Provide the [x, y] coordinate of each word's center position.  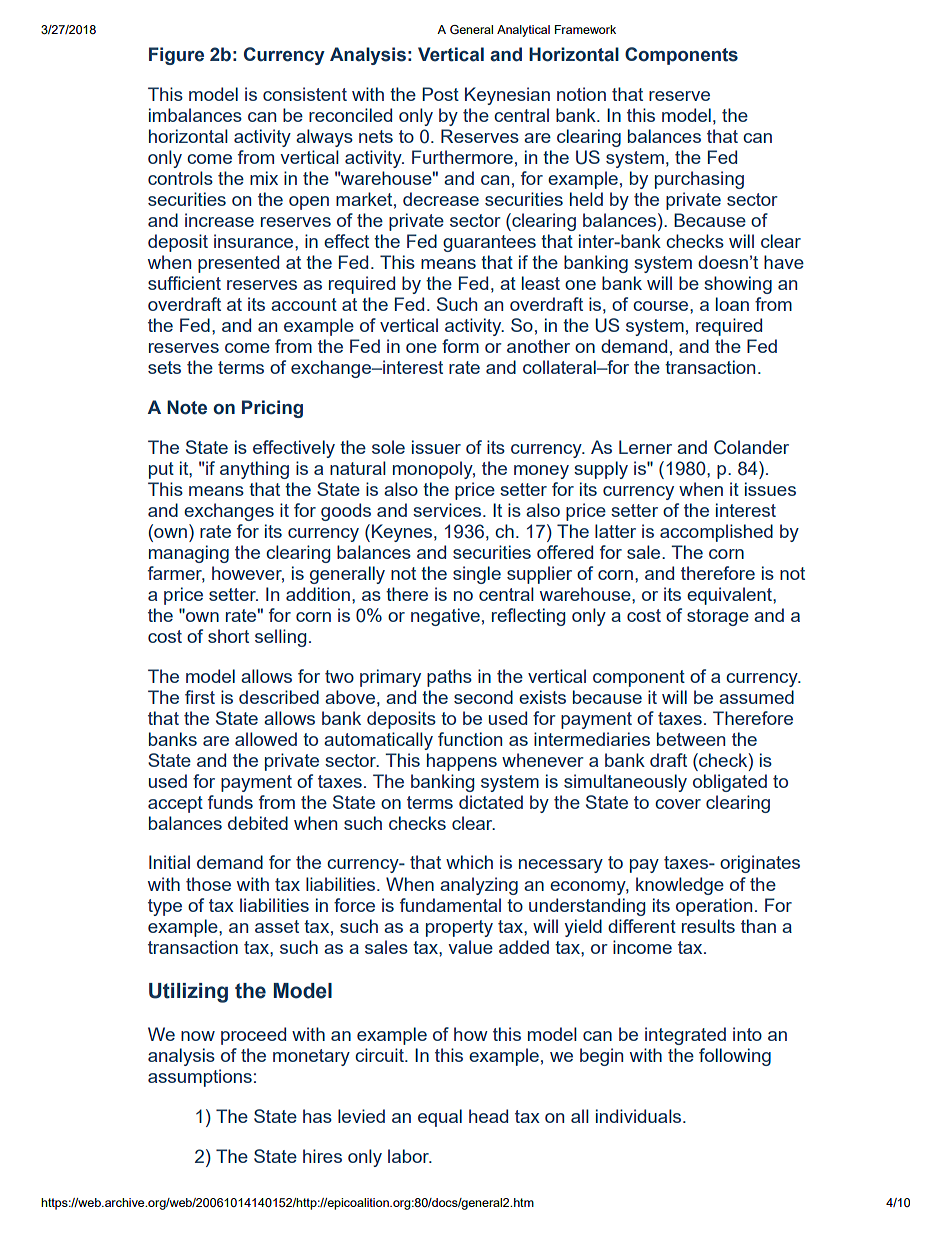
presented [238, 264]
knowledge [680, 886]
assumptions [200, 1078]
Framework [585, 29]
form [460, 346]
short [228, 636]
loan [732, 304]
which [469, 862]
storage [718, 617]
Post [440, 94]
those [208, 884]
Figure [176, 56]
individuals [640, 1116]
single [477, 575]
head [488, 1116]
